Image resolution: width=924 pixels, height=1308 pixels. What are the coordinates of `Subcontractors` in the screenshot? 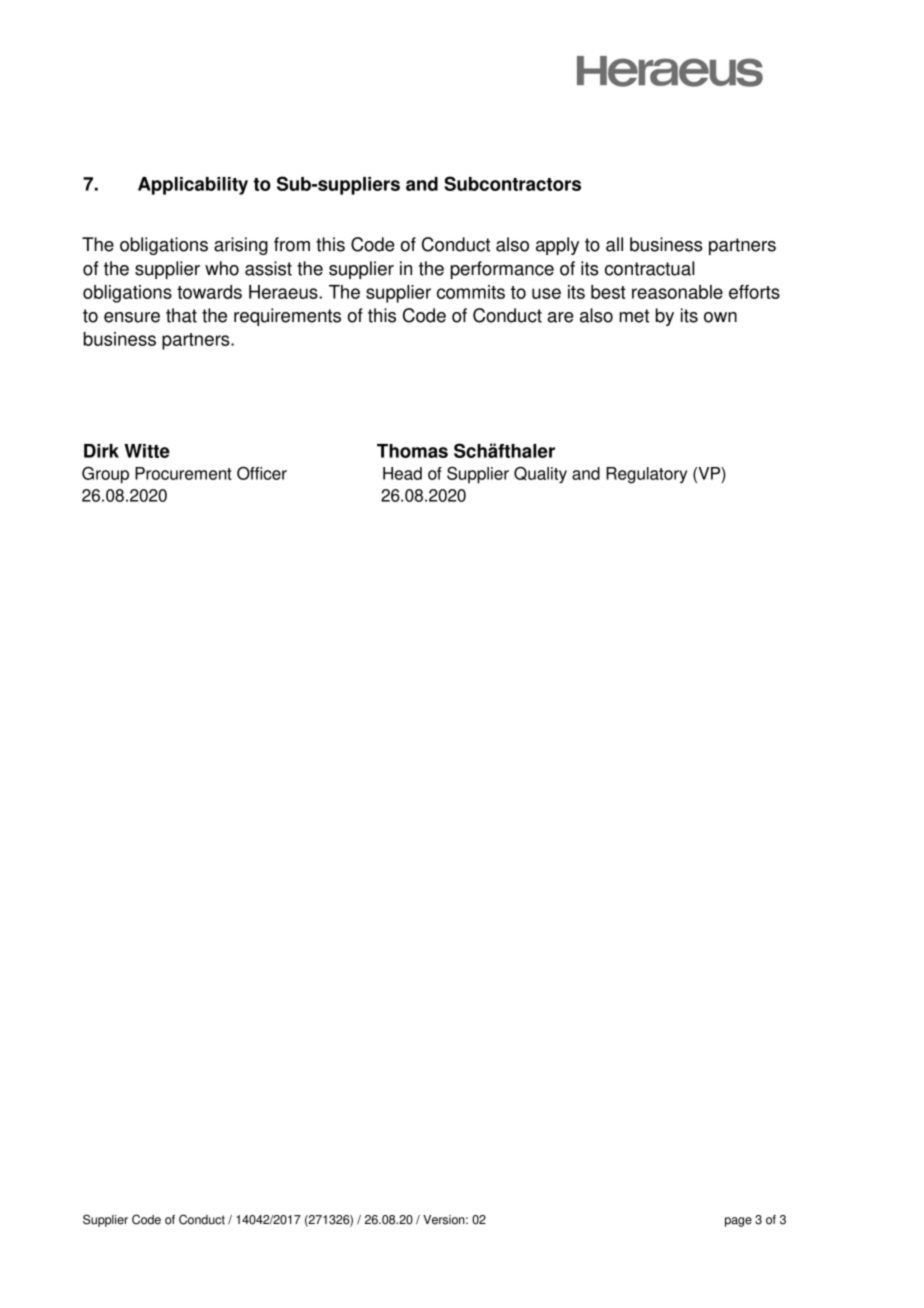 It's located at (512, 183).
